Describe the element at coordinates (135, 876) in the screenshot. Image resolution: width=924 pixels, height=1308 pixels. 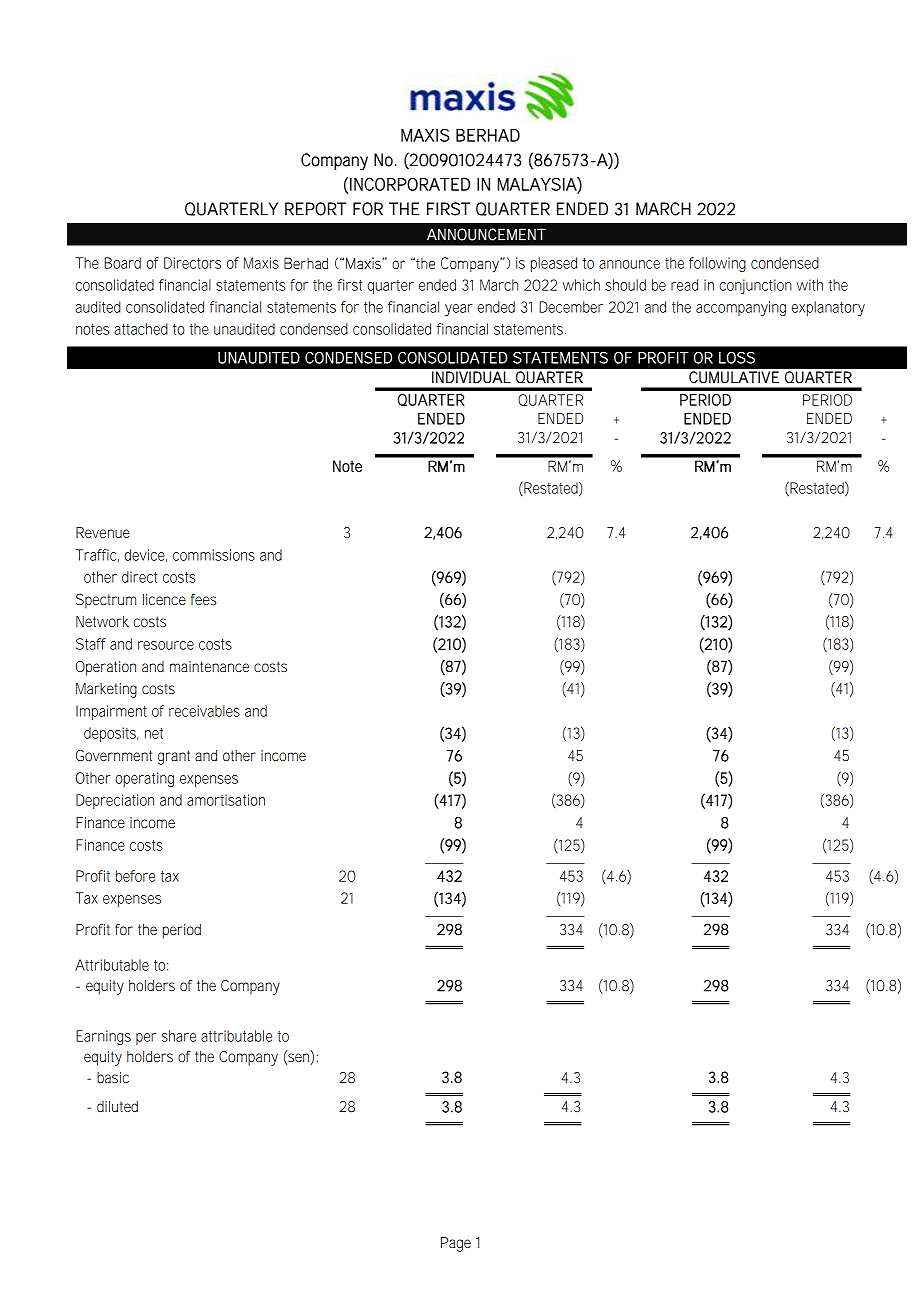
I see `before` at that location.
